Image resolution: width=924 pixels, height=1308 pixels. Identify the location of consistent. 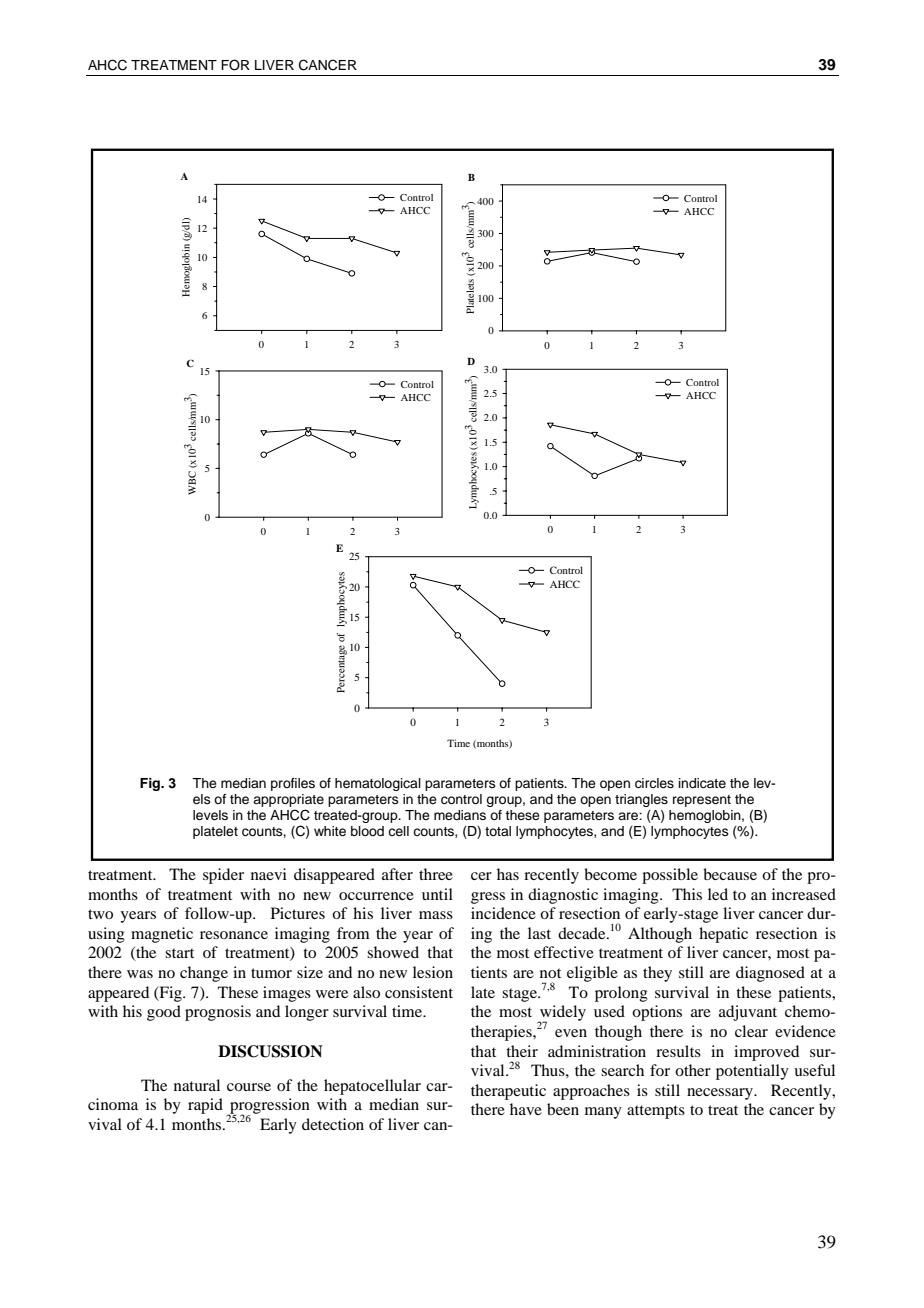
(419, 992).
